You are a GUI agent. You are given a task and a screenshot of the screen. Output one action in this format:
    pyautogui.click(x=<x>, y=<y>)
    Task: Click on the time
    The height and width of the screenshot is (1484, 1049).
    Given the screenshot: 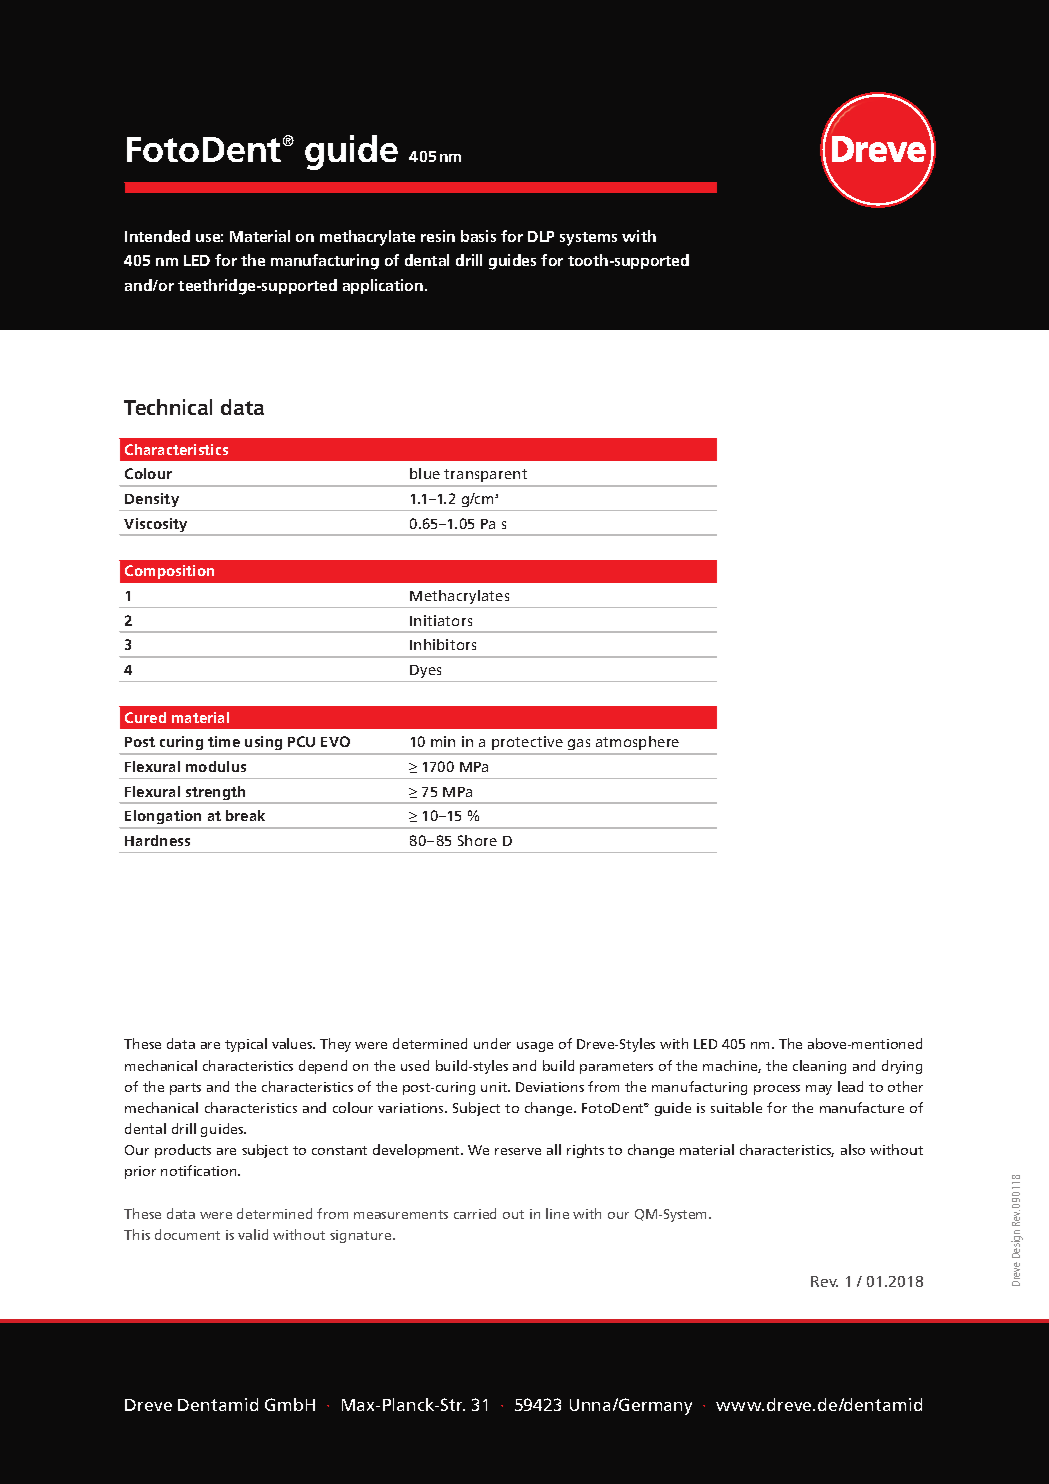 What is the action you would take?
    pyautogui.click(x=224, y=741)
